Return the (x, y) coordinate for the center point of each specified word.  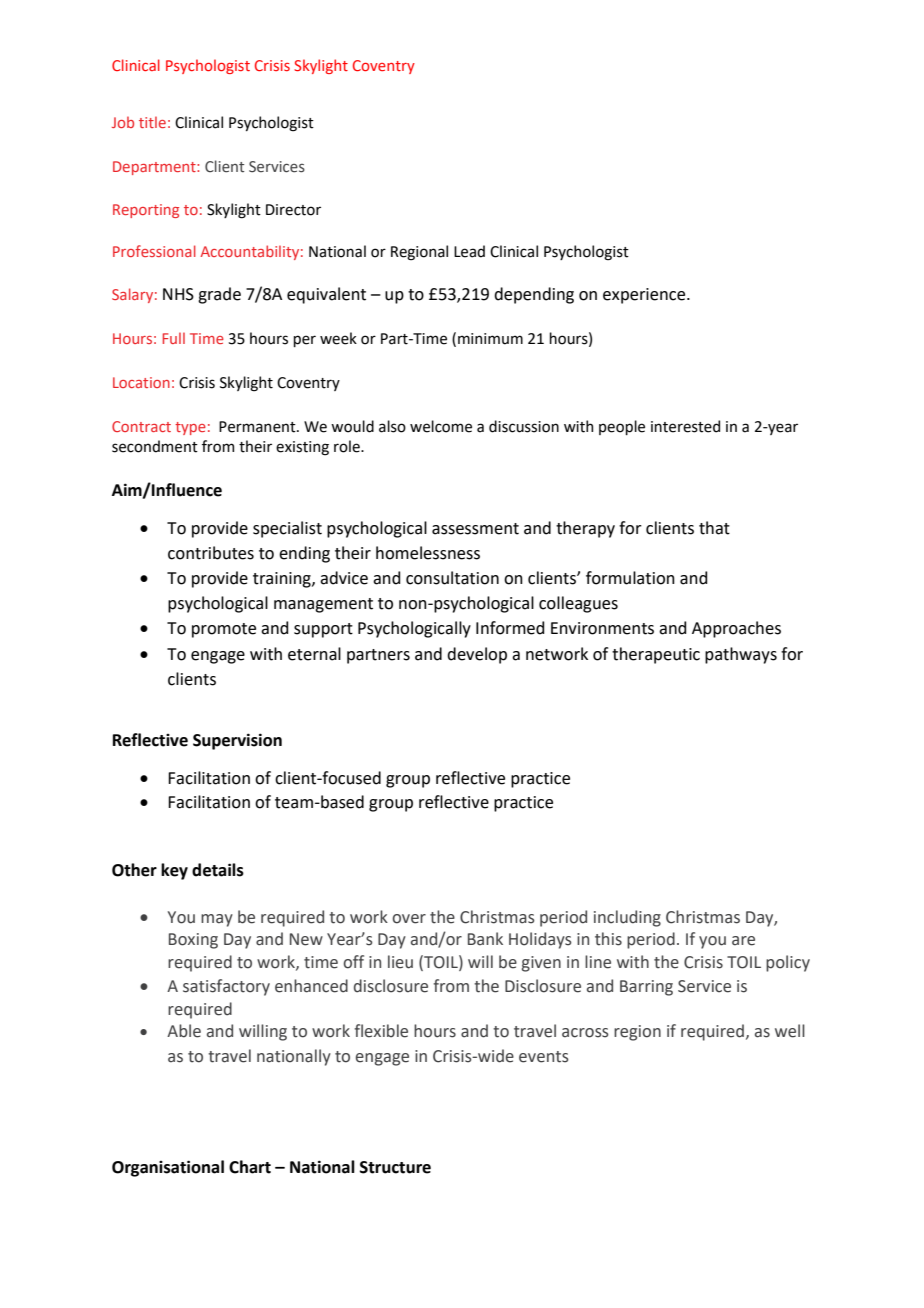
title (152, 122)
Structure (395, 1167)
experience (645, 296)
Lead (469, 251)
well (790, 1031)
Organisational (168, 1168)
